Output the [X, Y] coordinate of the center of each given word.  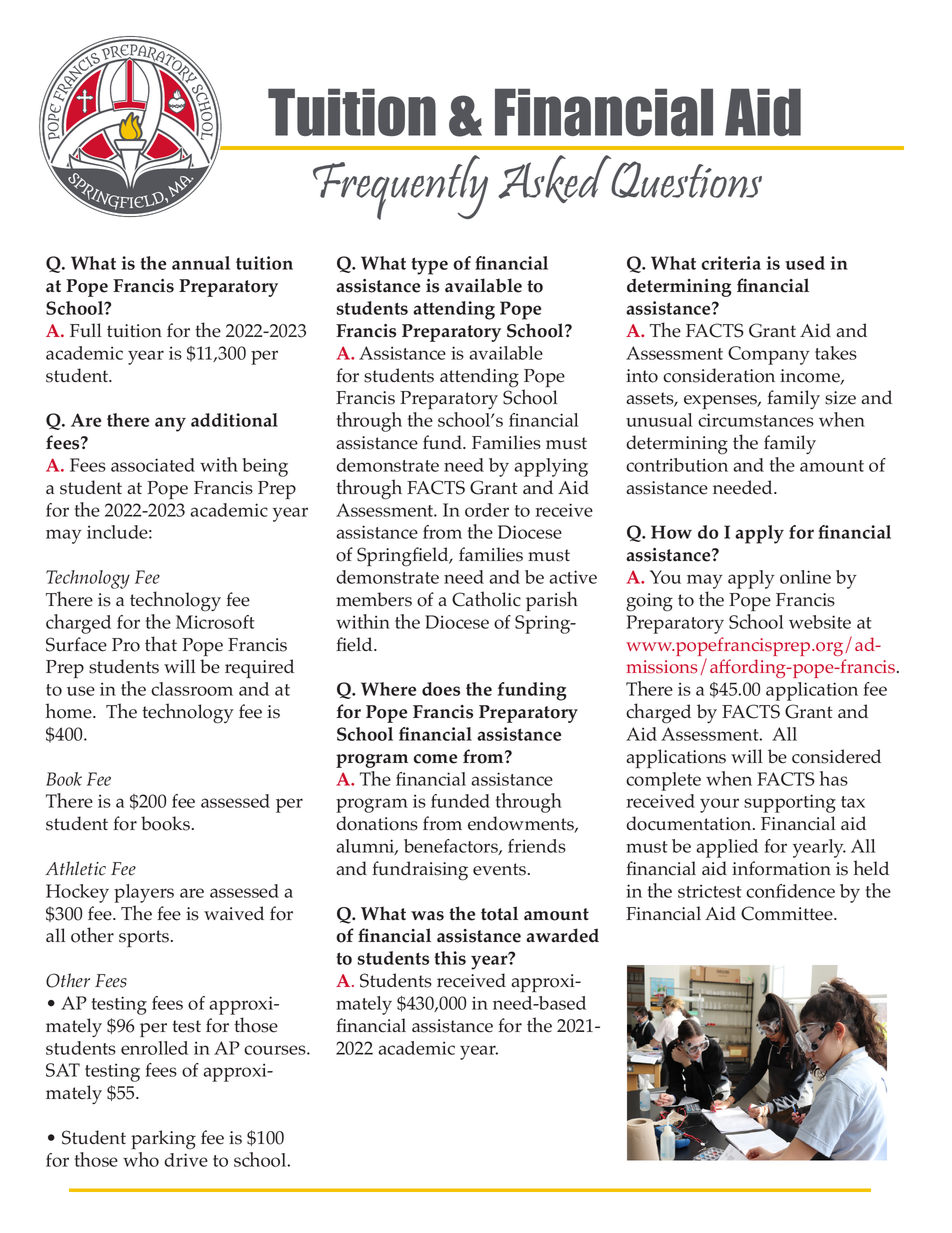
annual [201, 263]
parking [163, 1140]
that [161, 643]
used [805, 263]
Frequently [400, 187]
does [441, 689]
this [450, 958]
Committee [788, 913]
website [820, 622]
